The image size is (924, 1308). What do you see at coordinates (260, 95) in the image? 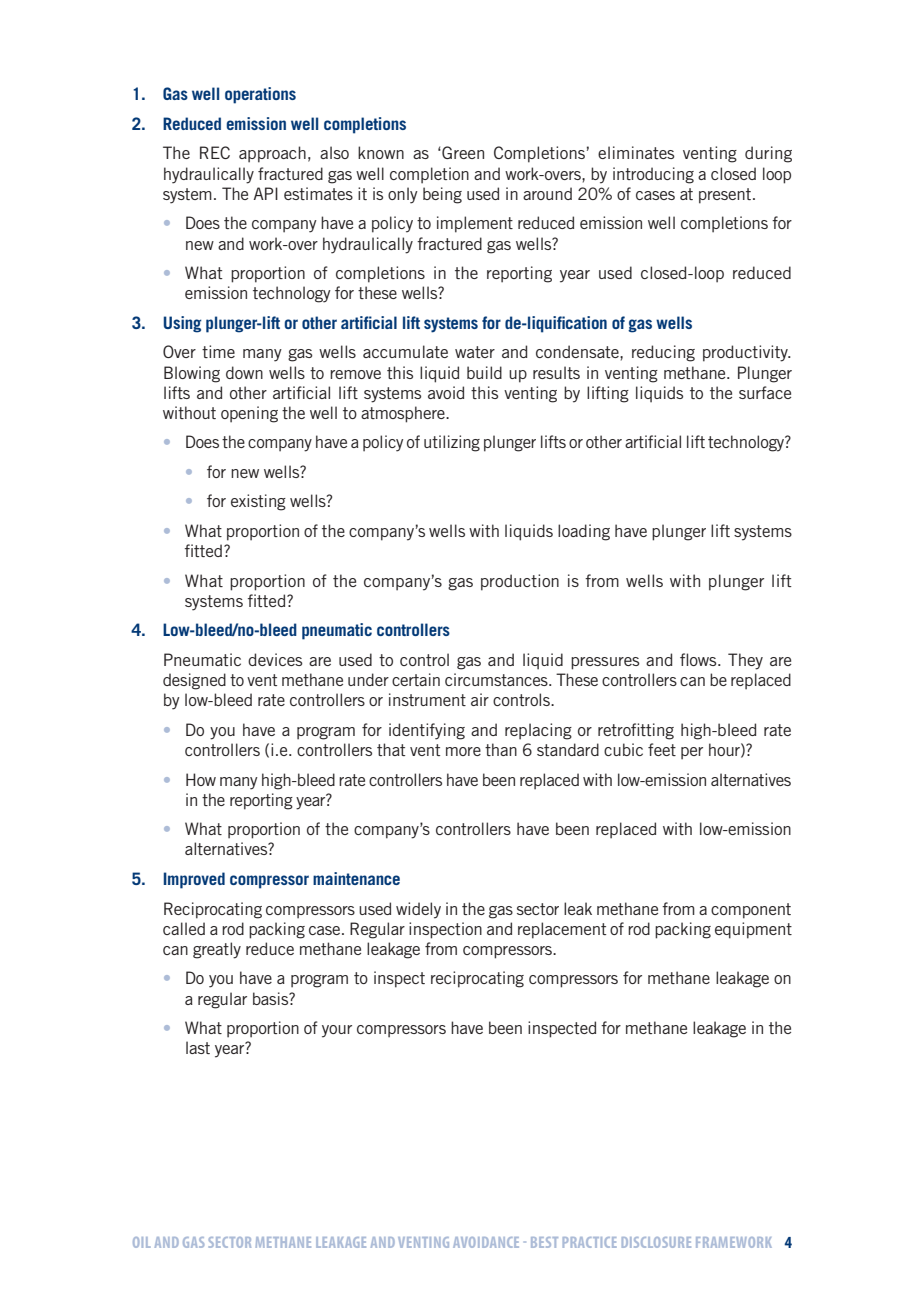
I see `operations` at bounding box center [260, 95].
